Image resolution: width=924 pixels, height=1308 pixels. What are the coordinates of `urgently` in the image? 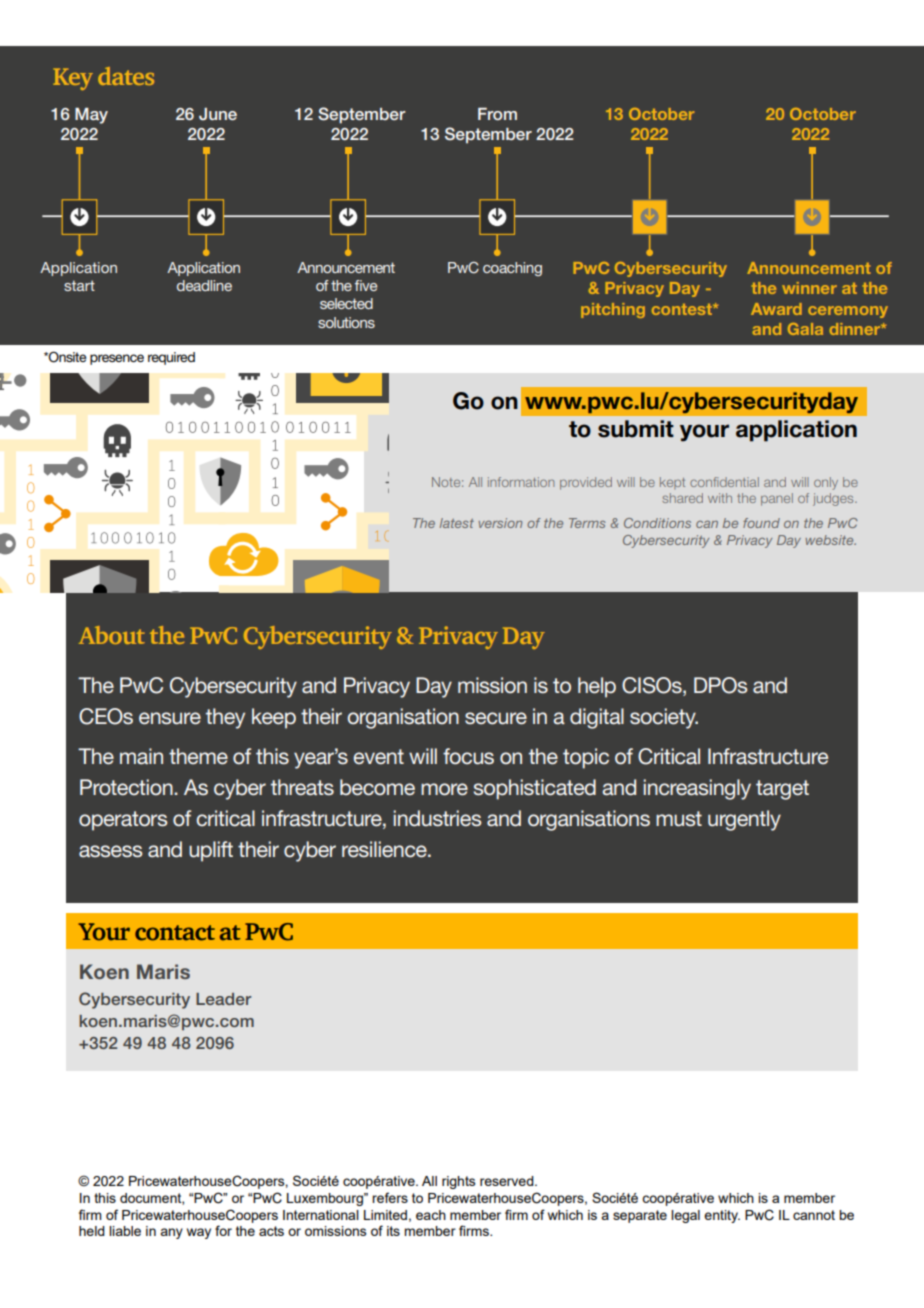 It's located at (744, 820).
